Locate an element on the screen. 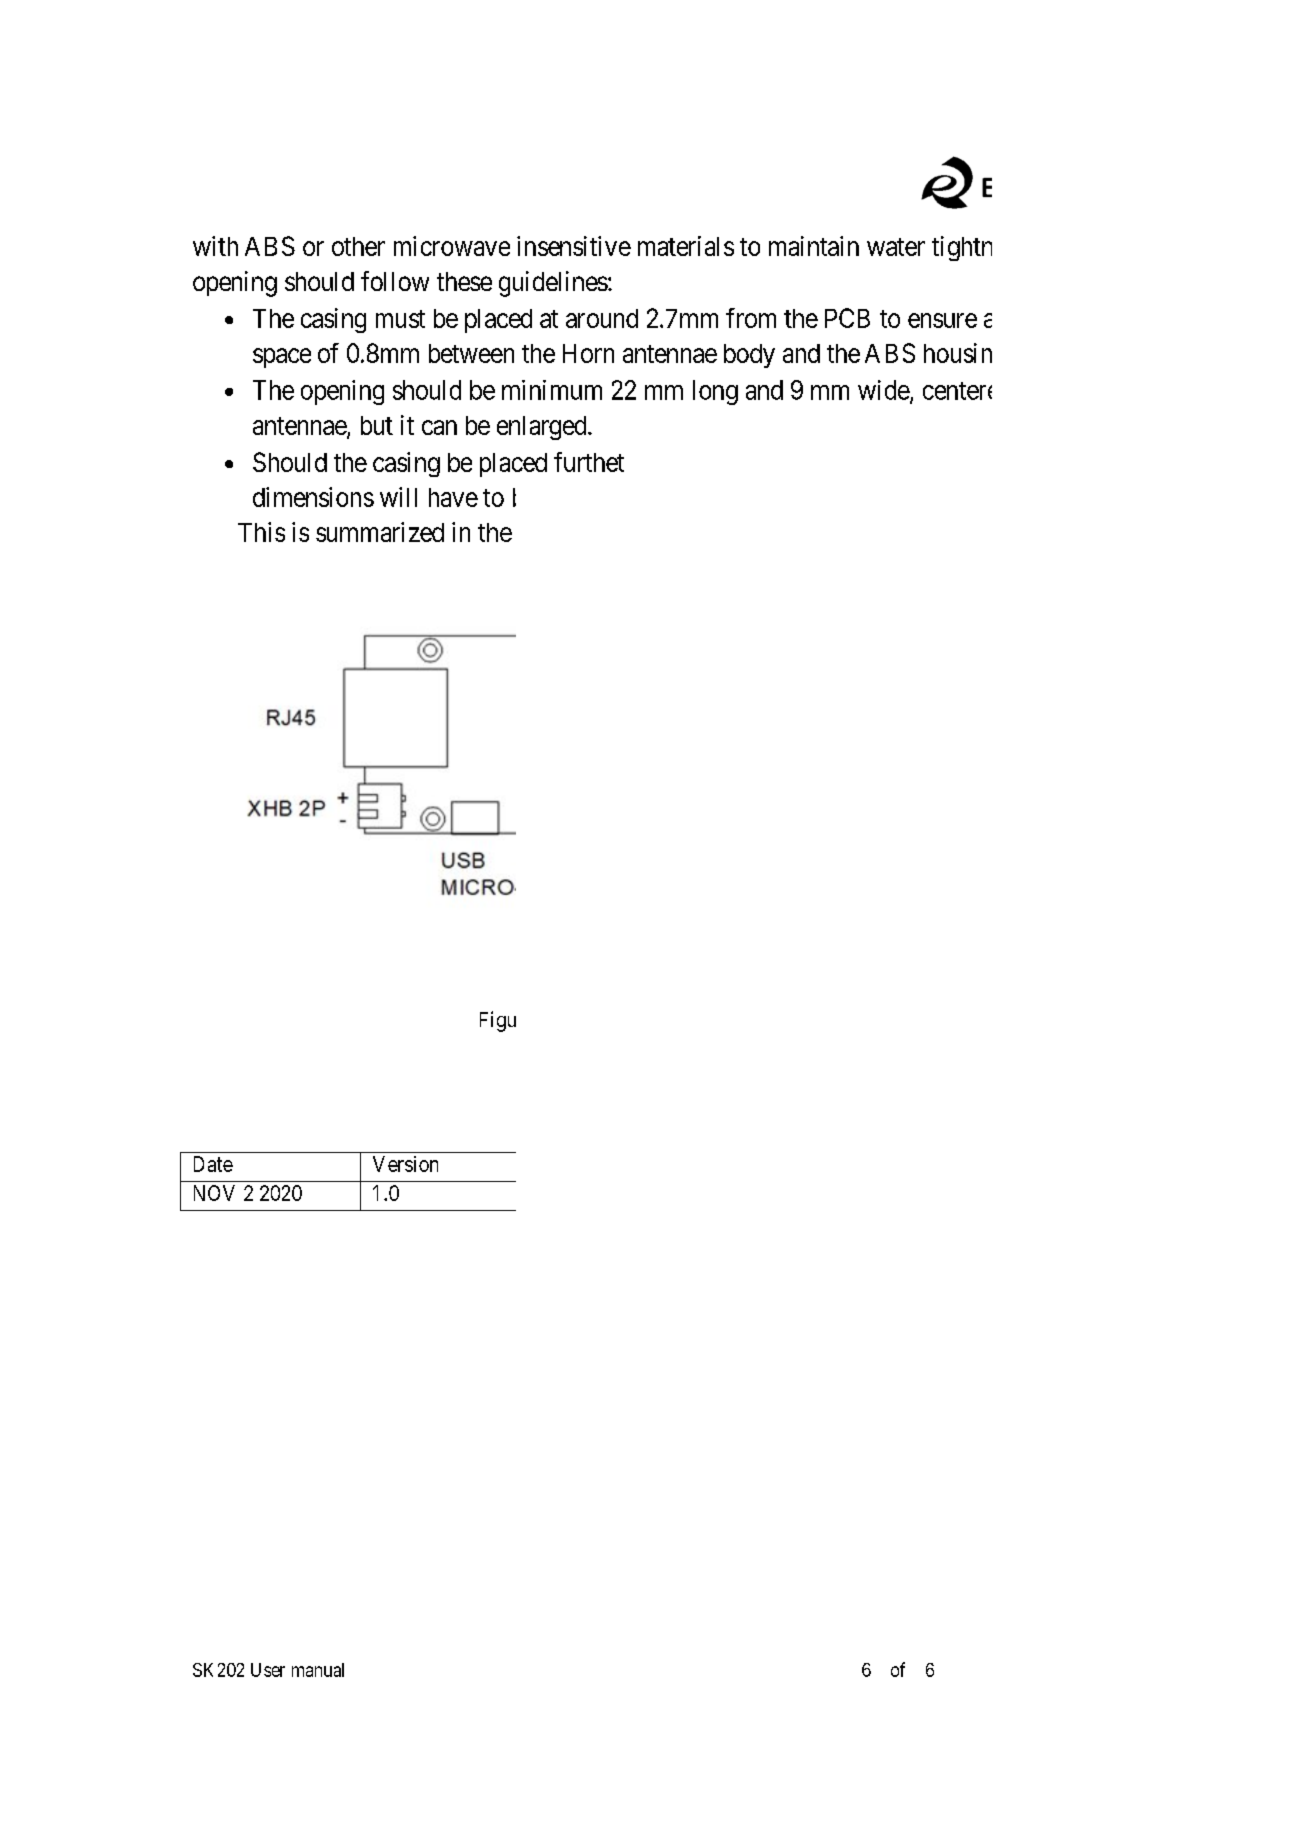 The height and width of the screenshot is (1833, 1295). summarized is located at coordinates (380, 532).
